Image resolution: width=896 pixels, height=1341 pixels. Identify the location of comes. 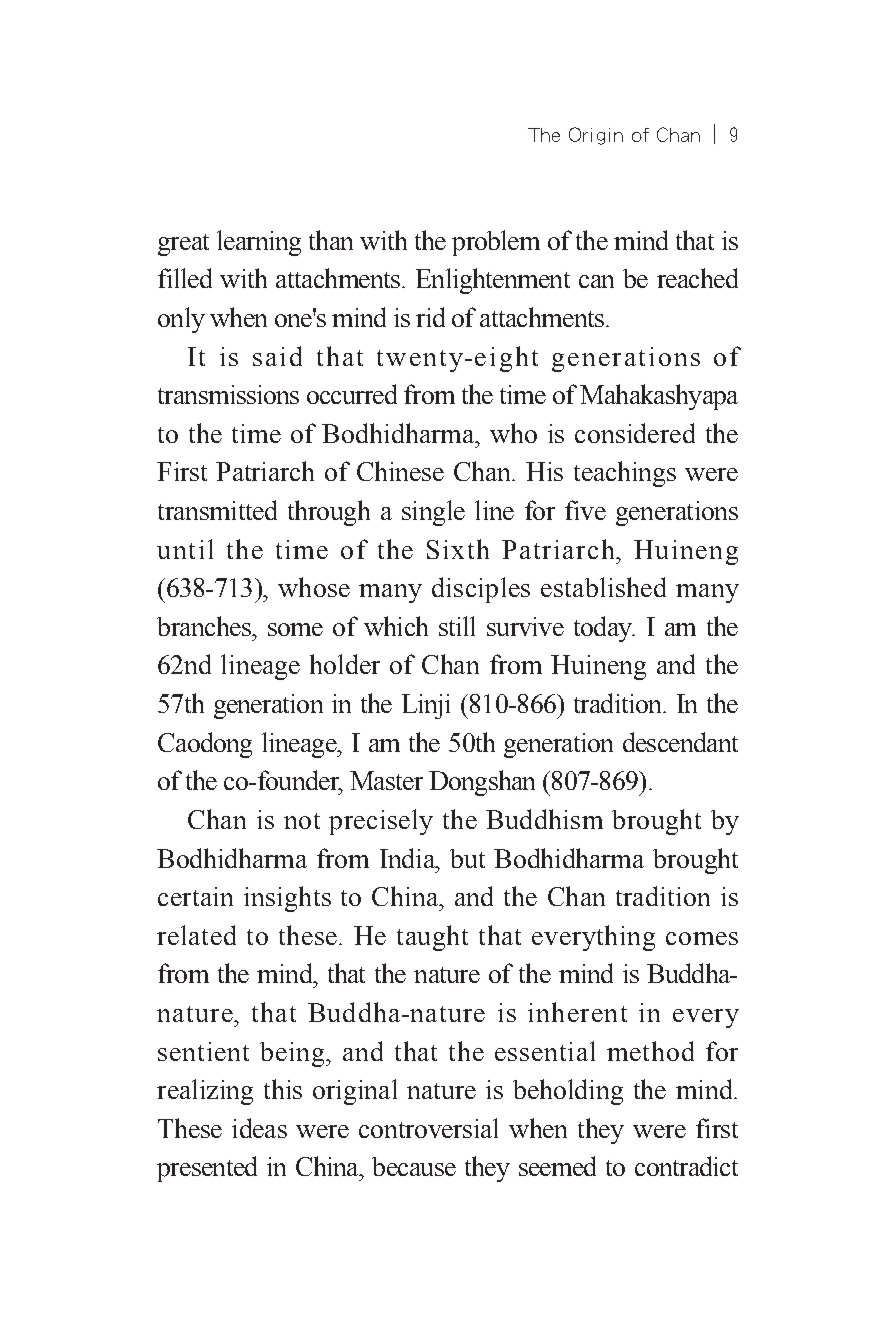
(702, 938).
